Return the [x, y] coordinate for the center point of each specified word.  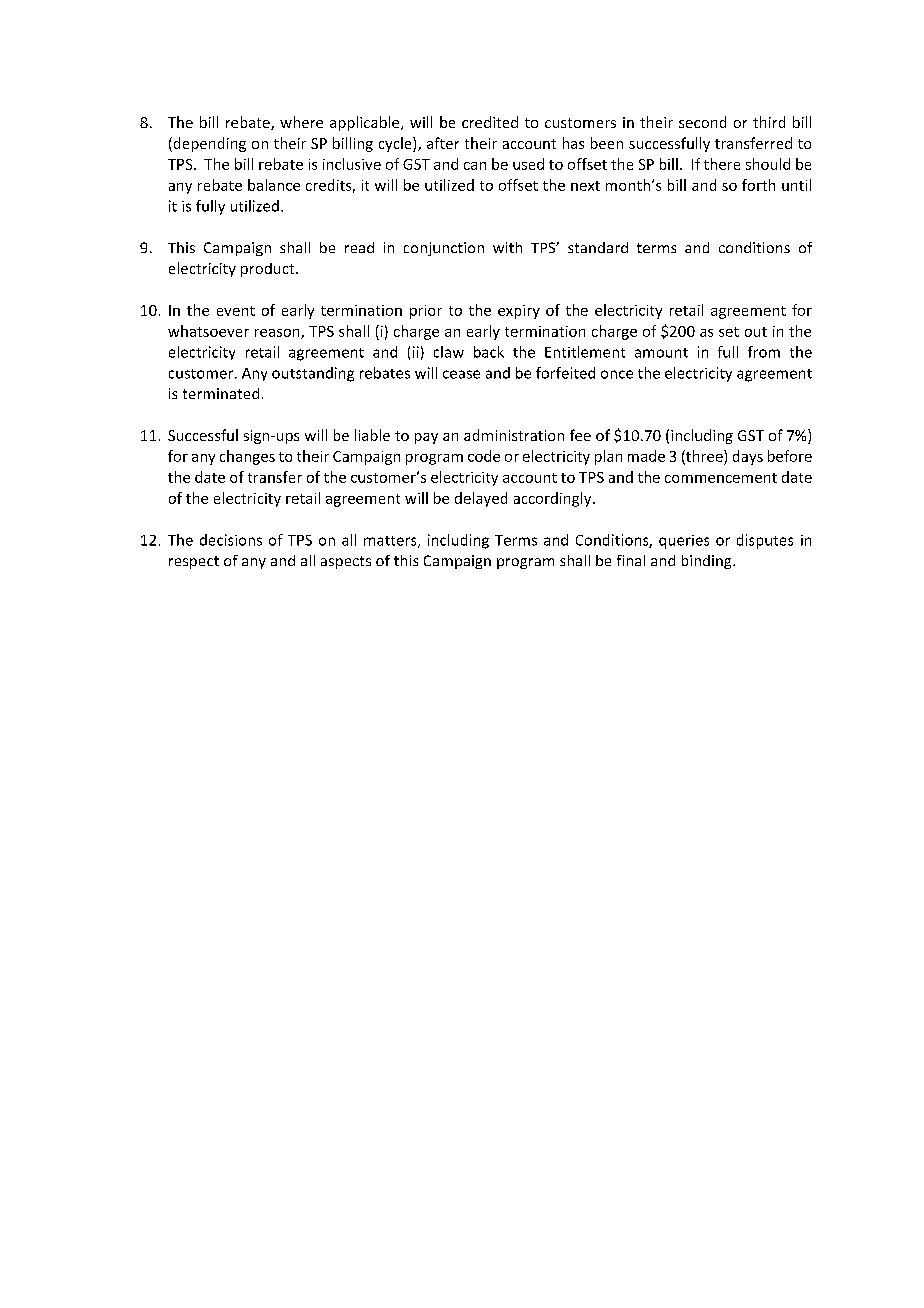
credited [490, 122]
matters [391, 542]
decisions [231, 540]
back [489, 352]
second [702, 122]
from [764, 352]
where [301, 122]
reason [278, 334]
